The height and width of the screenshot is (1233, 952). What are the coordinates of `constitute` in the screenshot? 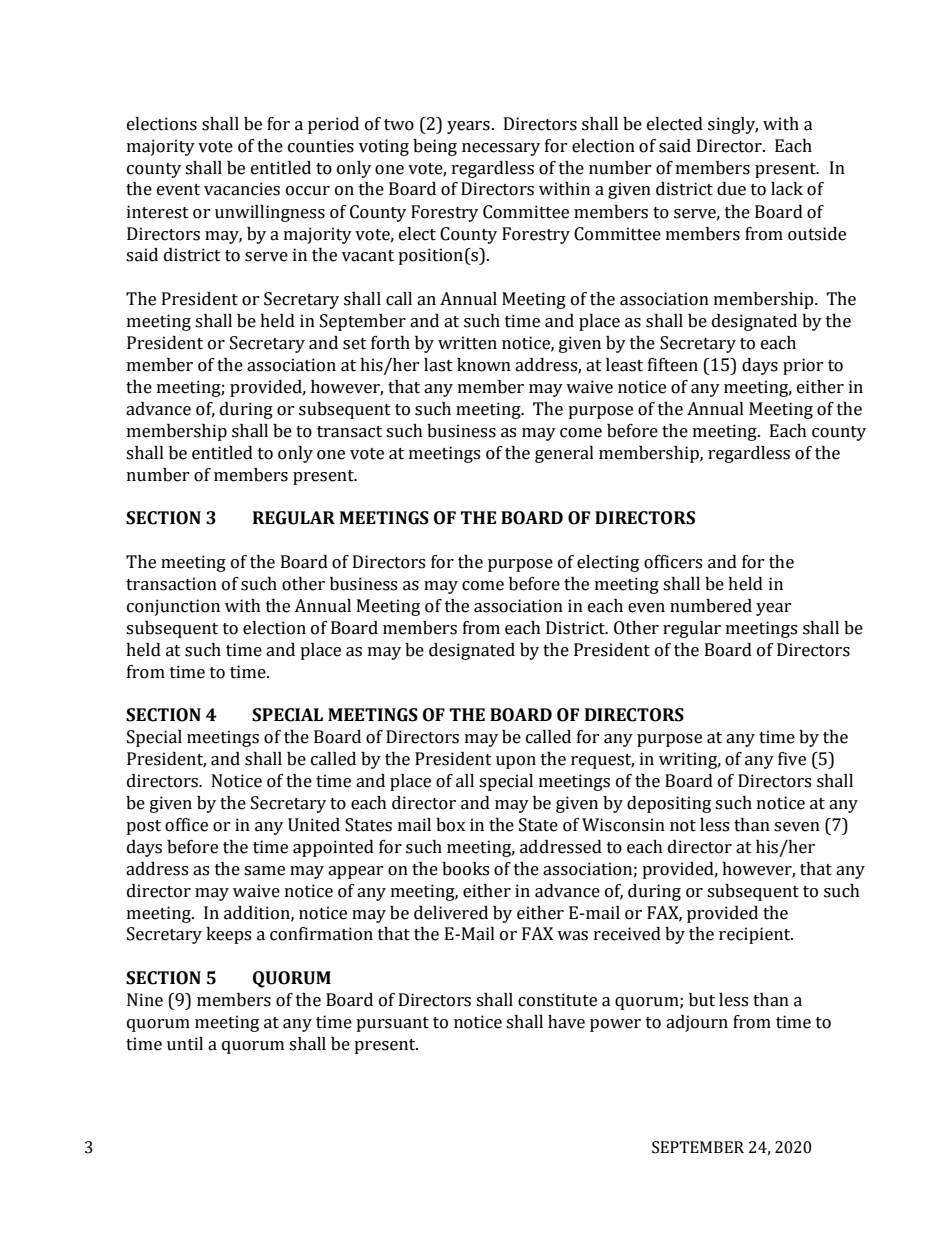 It's located at (557, 1000).
